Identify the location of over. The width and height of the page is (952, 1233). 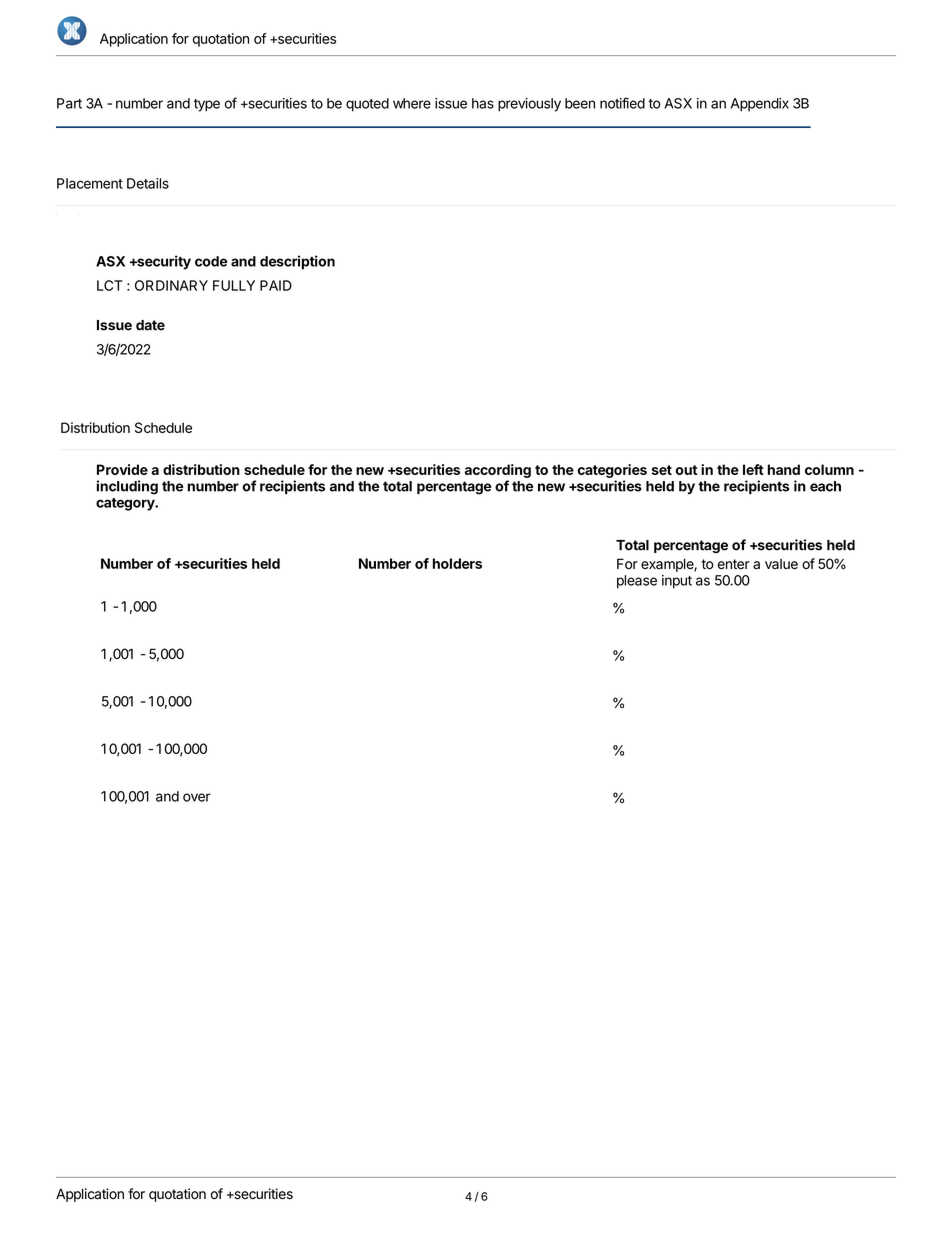
(197, 797).
